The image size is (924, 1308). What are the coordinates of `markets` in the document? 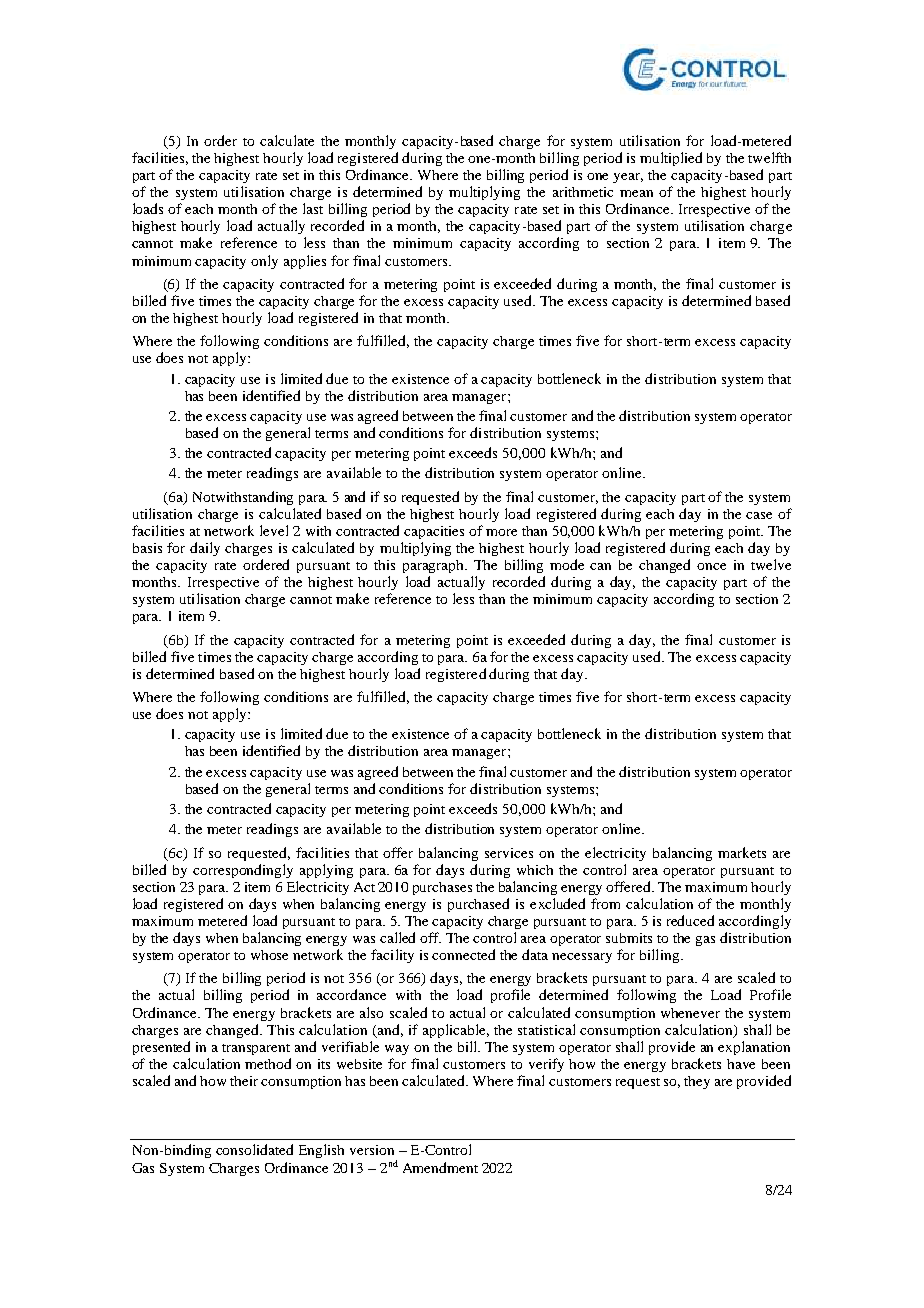 It's located at (742, 852).
